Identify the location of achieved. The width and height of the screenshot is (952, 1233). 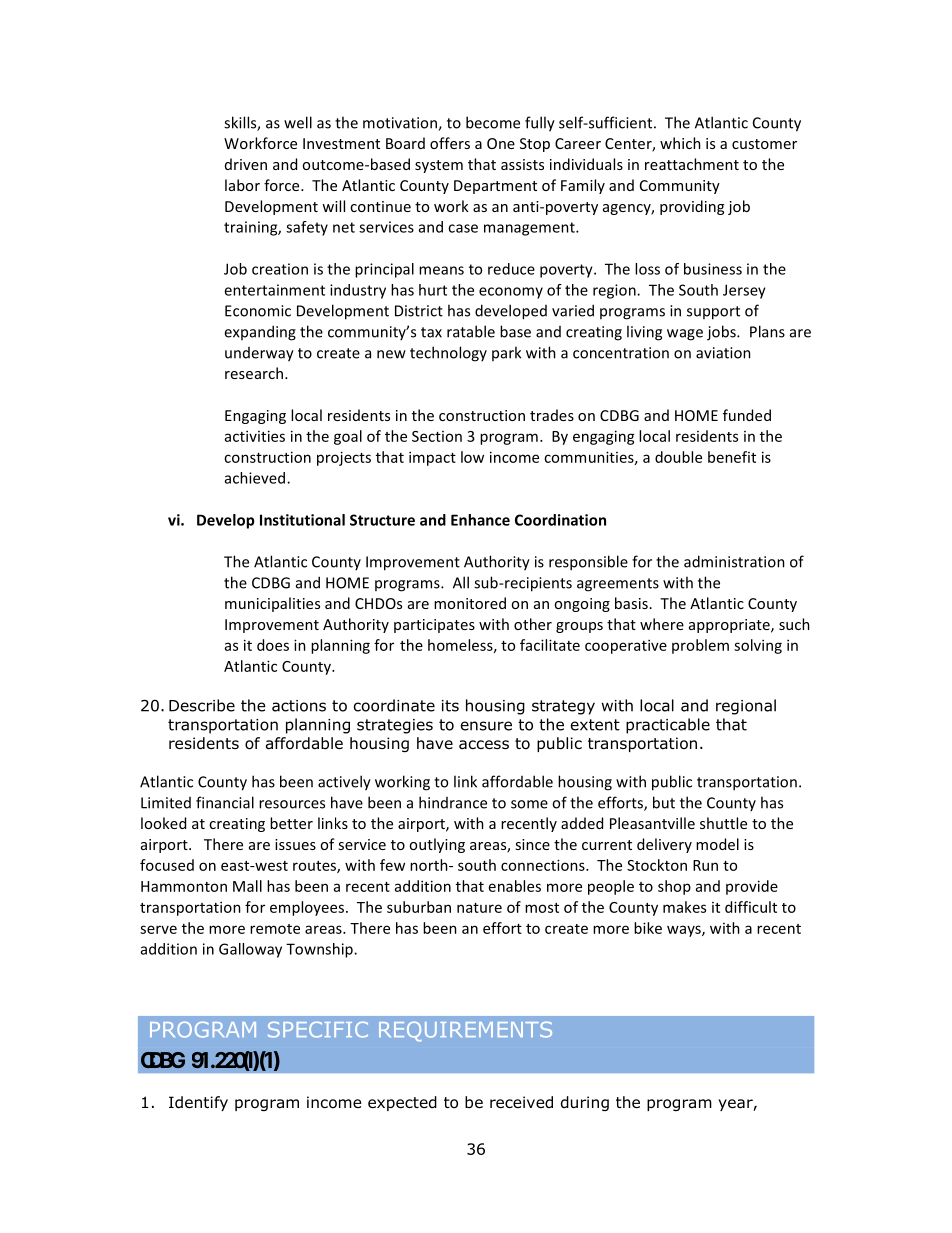
(256, 478).
